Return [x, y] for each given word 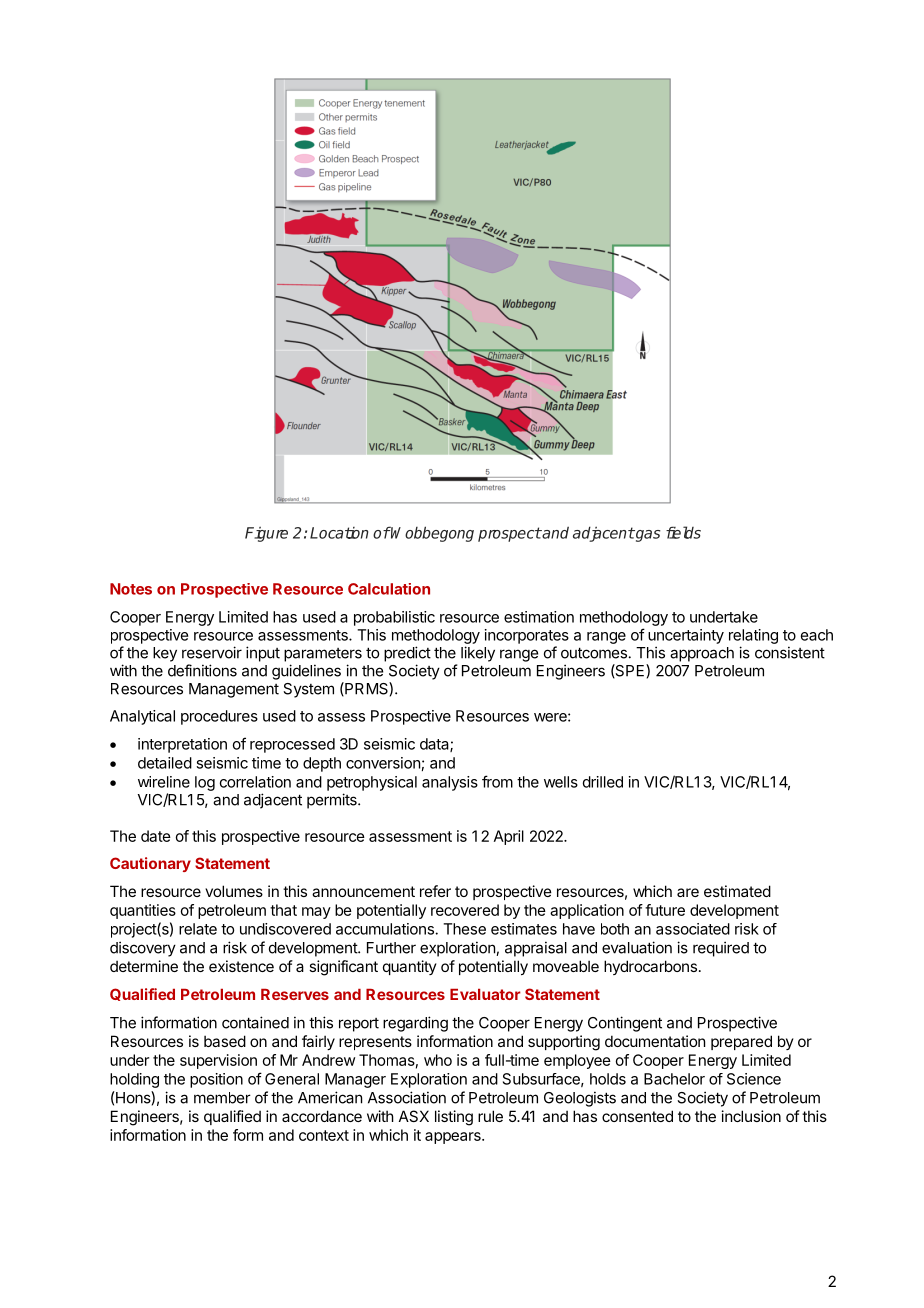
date [156, 836]
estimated [737, 891]
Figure [266, 534]
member [222, 1098]
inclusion [751, 1116]
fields [683, 532]
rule [490, 1116]
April [509, 837]
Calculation [389, 589]
